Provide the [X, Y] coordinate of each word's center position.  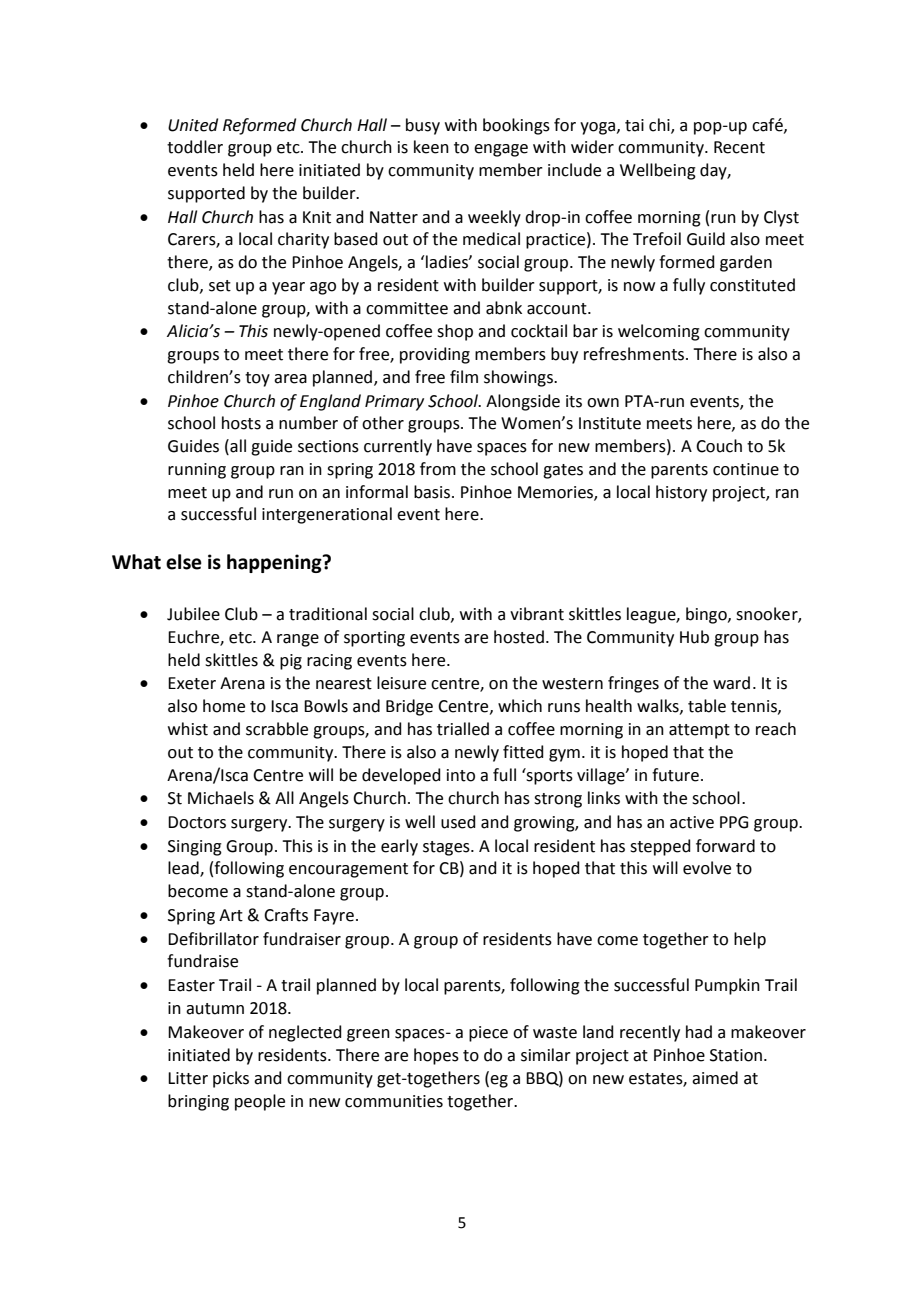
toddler [195, 147]
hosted [519, 637]
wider [592, 147]
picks [231, 1079]
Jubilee [193, 614]
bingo [707, 615]
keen [431, 147]
